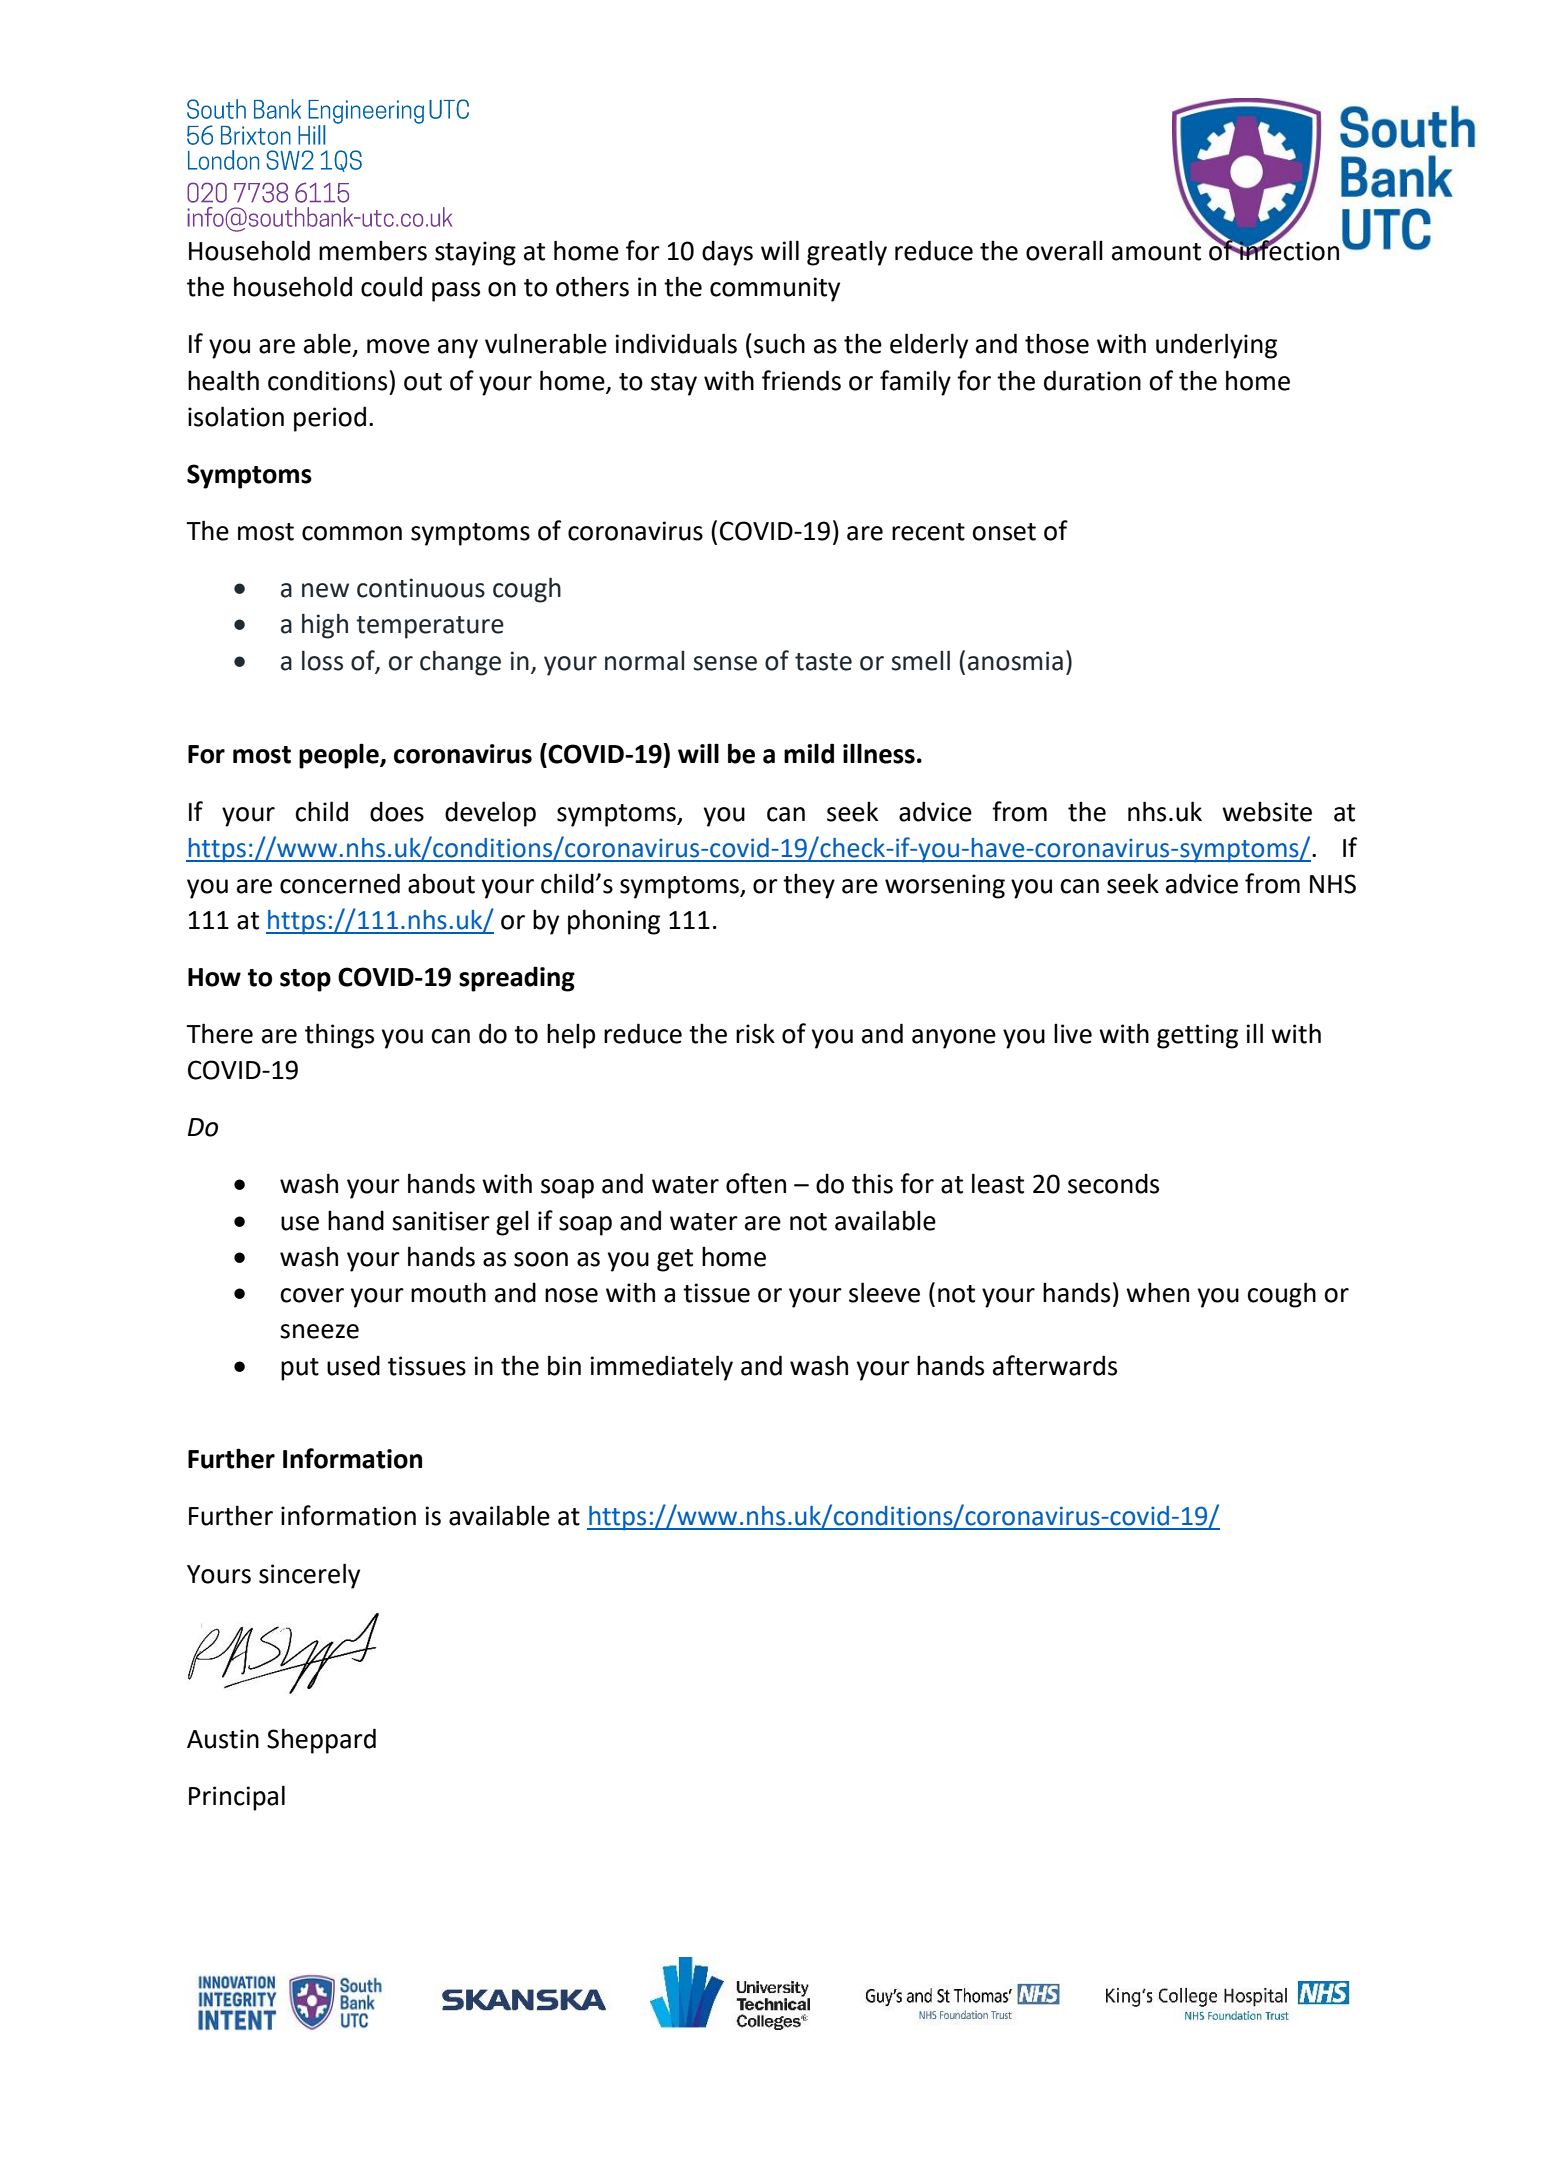 This document has width=1543, height=2182. Describe the element at coordinates (312, 1295) in the document. I see `cover` at that location.
